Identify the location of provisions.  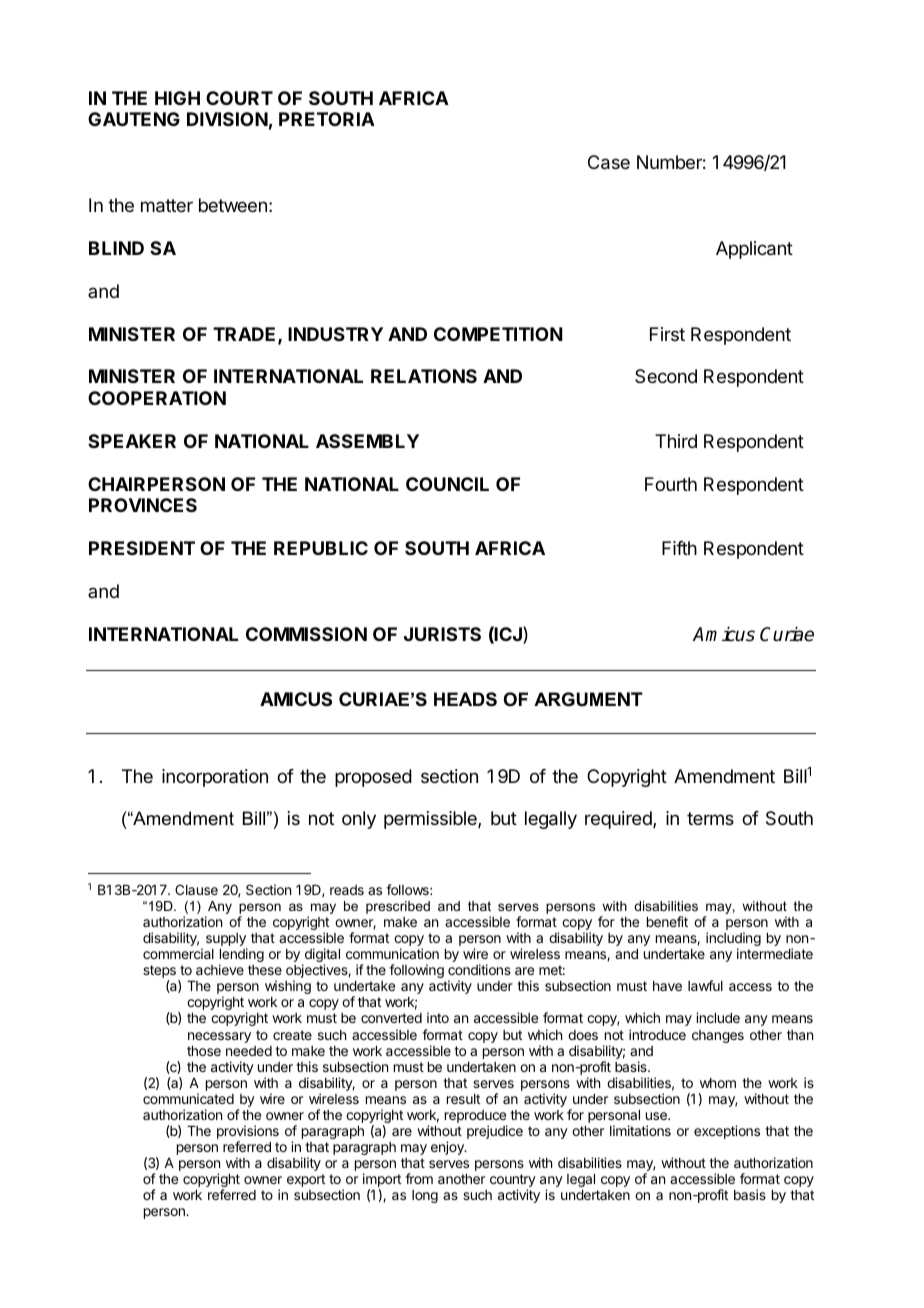
(248, 1133).
